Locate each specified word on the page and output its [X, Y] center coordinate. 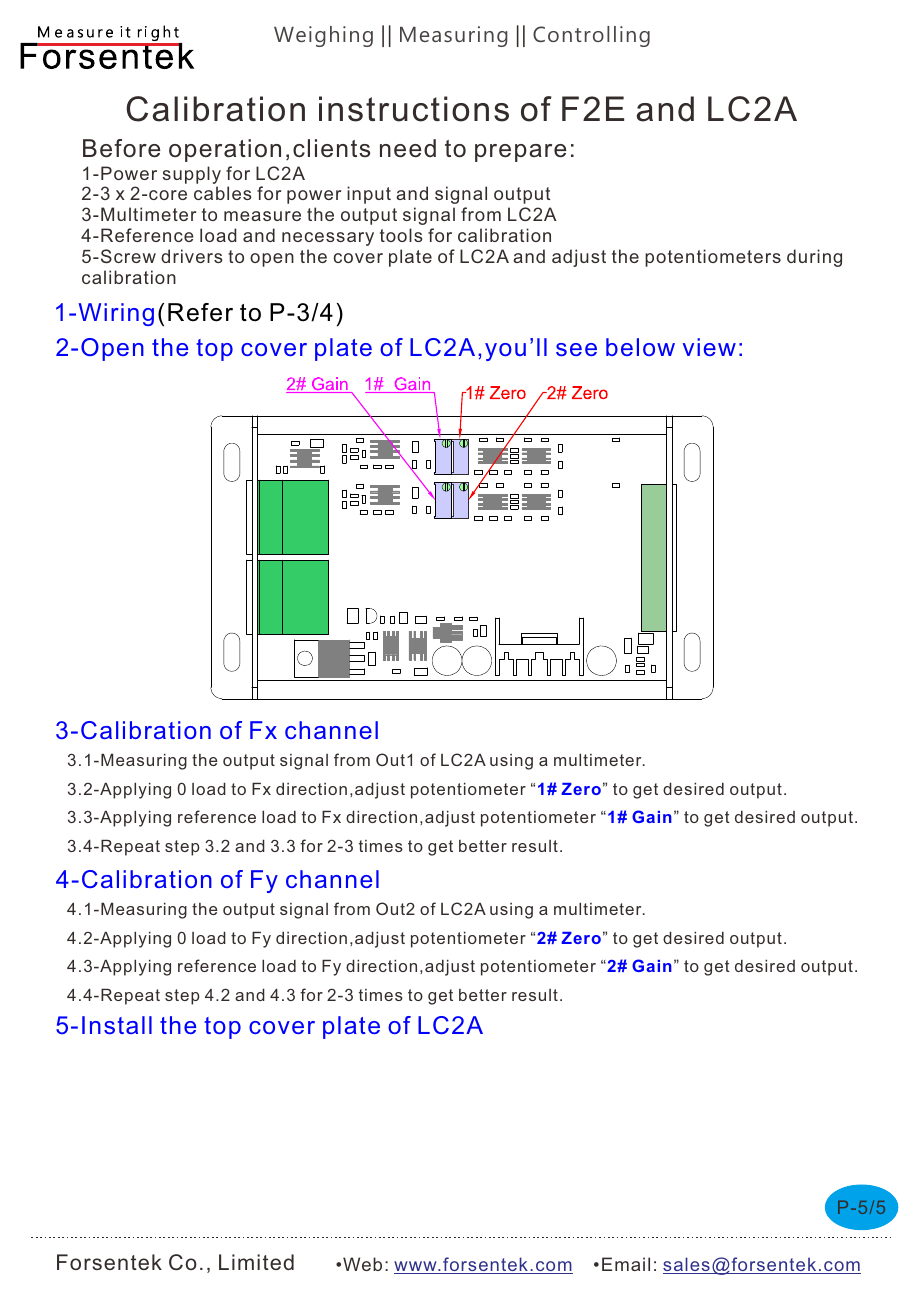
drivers [192, 256]
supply [191, 175]
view [709, 347]
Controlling [591, 36]
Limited [256, 1262]
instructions [414, 109]
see [576, 349]
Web [362, 1264]
